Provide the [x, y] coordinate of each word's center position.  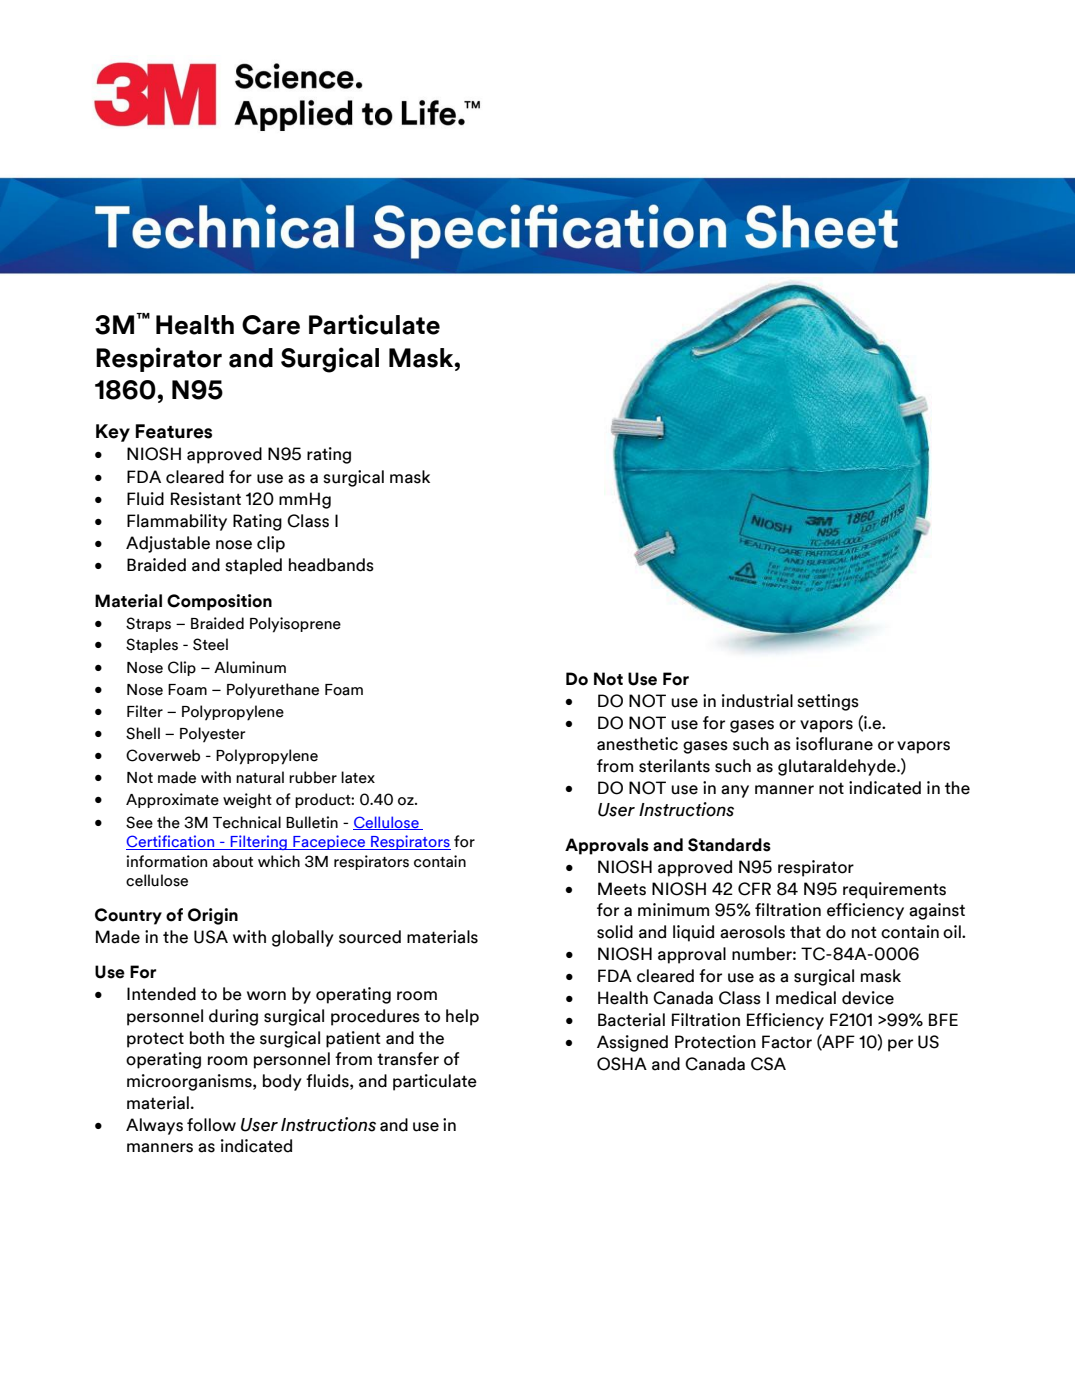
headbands [331, 565]
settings [828, 702]
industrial [757, 701]
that [805, 932]
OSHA [622, 1064]
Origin [213, 916]
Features [174, 431]
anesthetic [637, 744]
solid [615, 932]
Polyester [212, 735]
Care [271, 325]
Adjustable [168, 544]
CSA [768, 1064]
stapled [253, 566]
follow [211, 1125]
